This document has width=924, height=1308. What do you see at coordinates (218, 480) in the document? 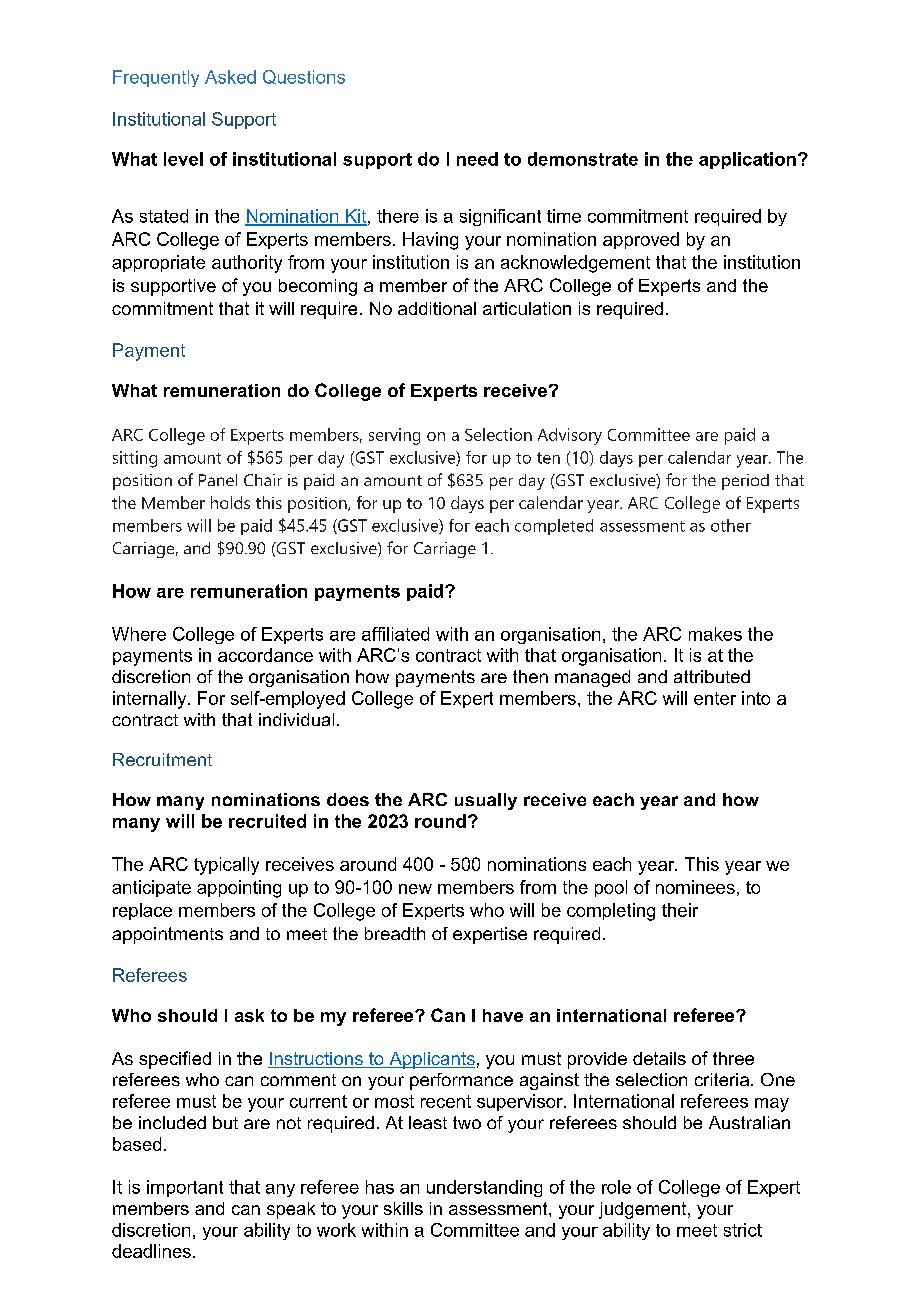
I see `Panel` at bounding box center [218, 480].
